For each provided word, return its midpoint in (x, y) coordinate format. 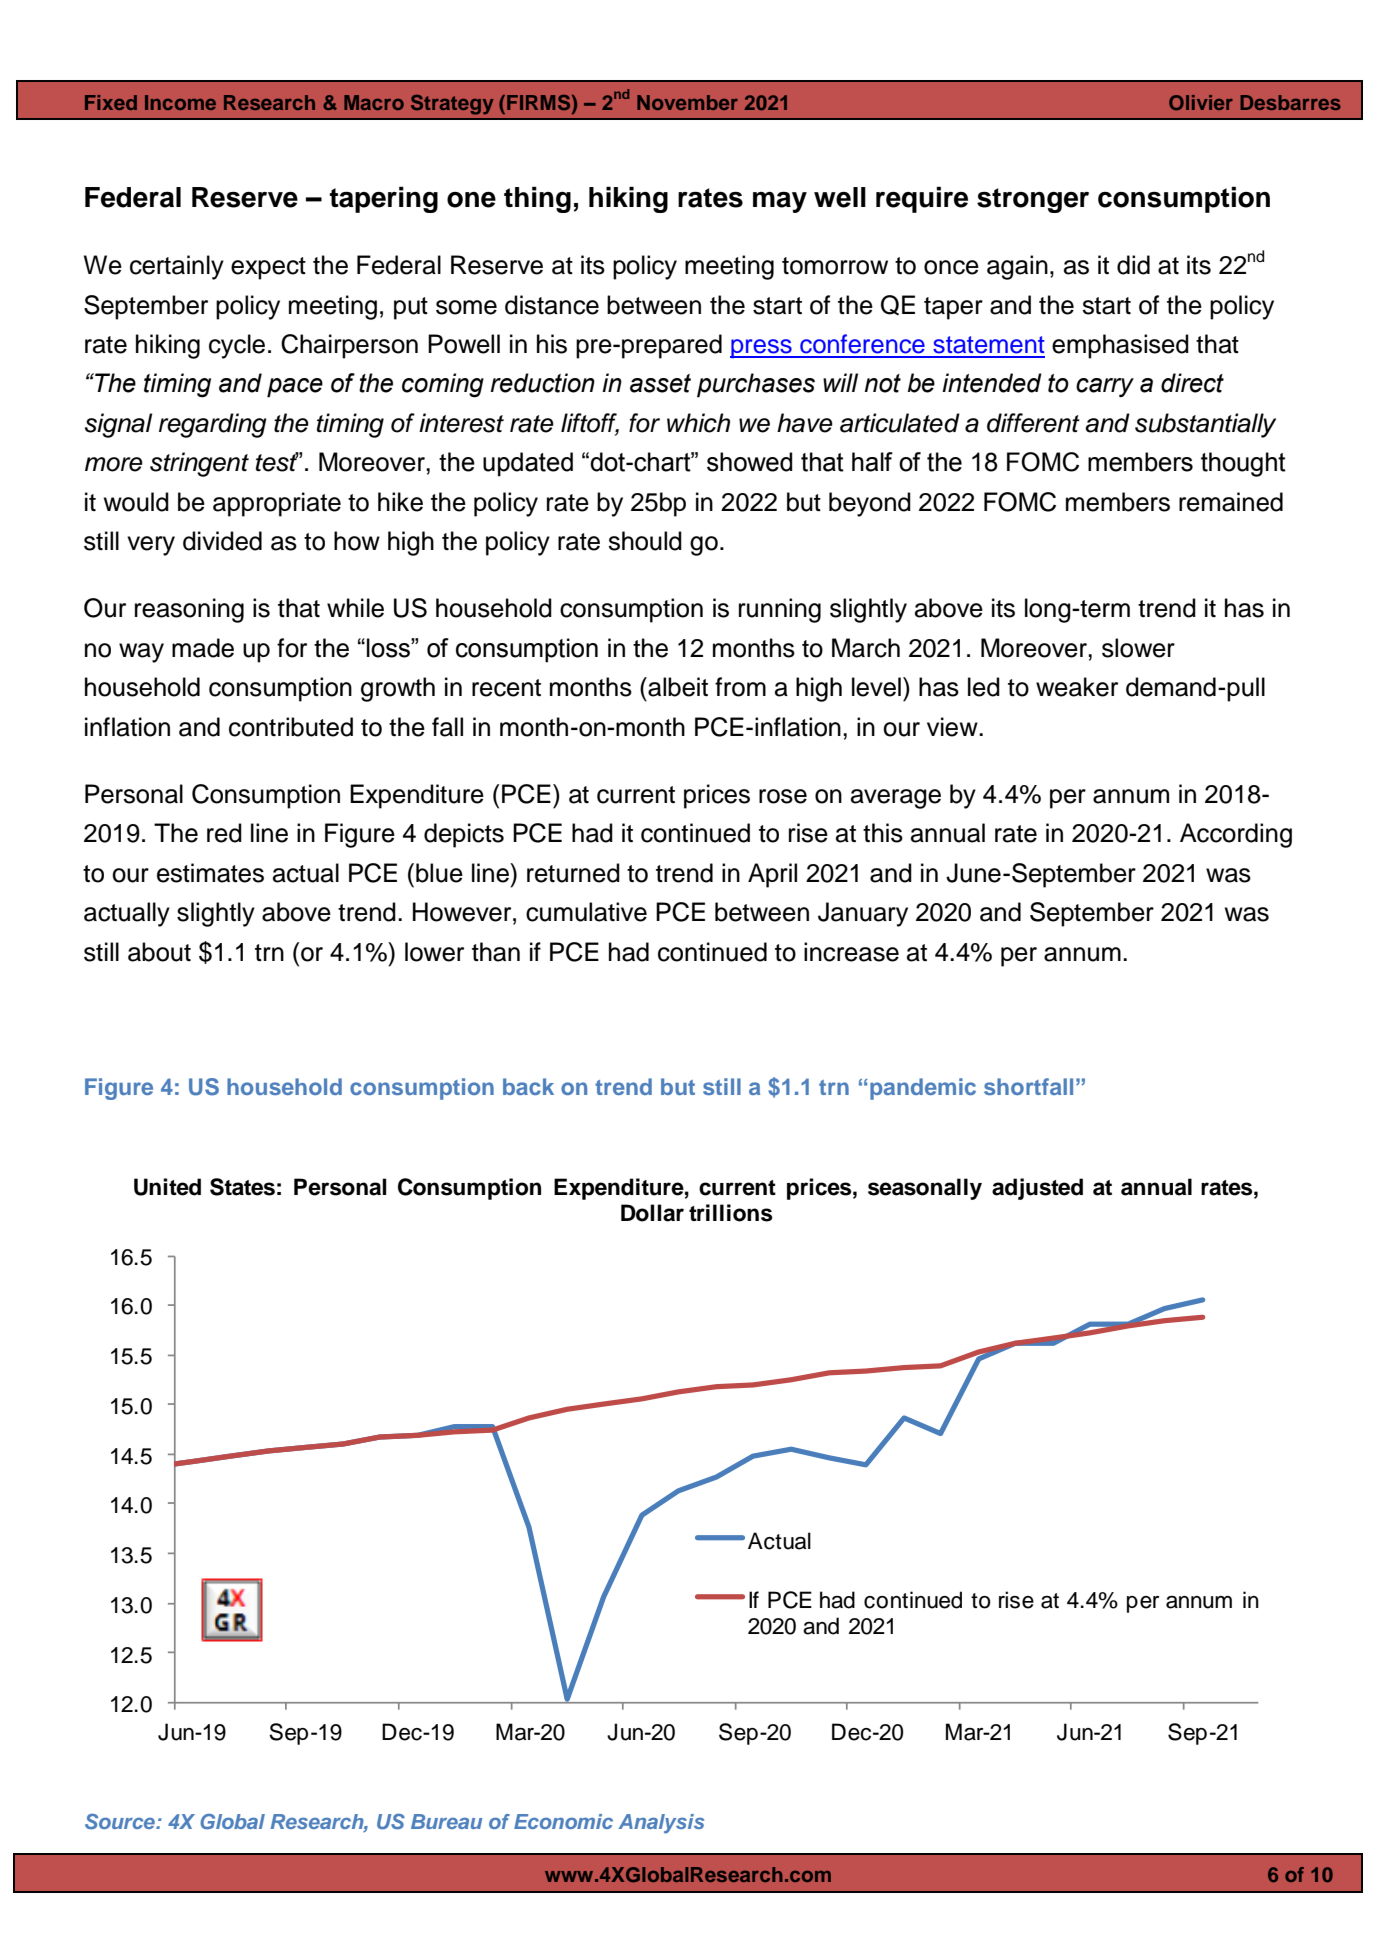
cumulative (586, 912)
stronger (1033, 200)
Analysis (661, 1824)
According (1236, 835)
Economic (563, 1821)
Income (180, 102)
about (159, 952)
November (687, 102)
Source (121, 1821)
